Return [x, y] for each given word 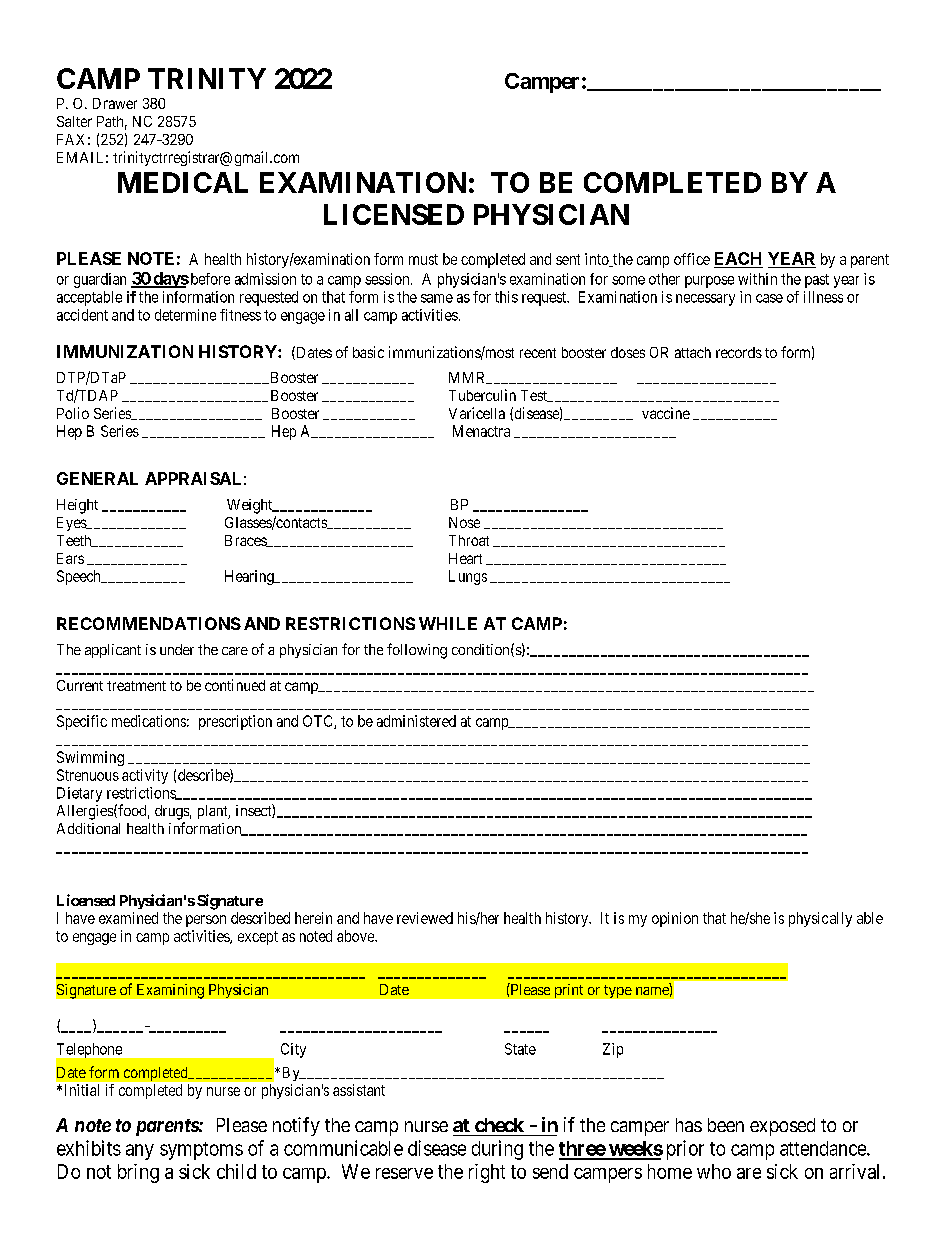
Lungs [468, 577]
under [177, 649]
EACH [738, 260]
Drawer [115, 103]
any [140, 1152]
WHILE [448, 623]
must [423, 259]
